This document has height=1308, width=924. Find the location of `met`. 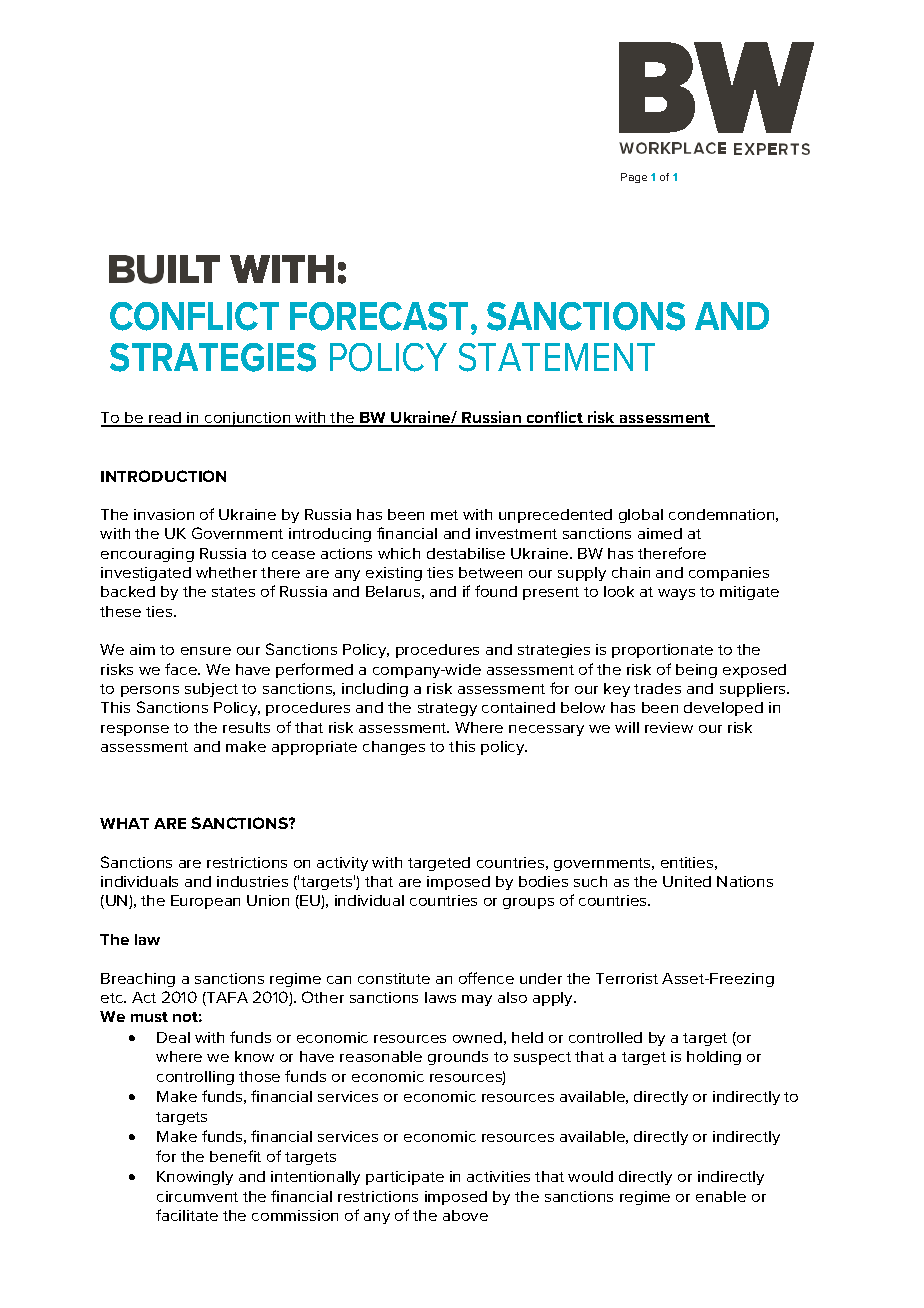

met is located at coordinates (444, 515).
